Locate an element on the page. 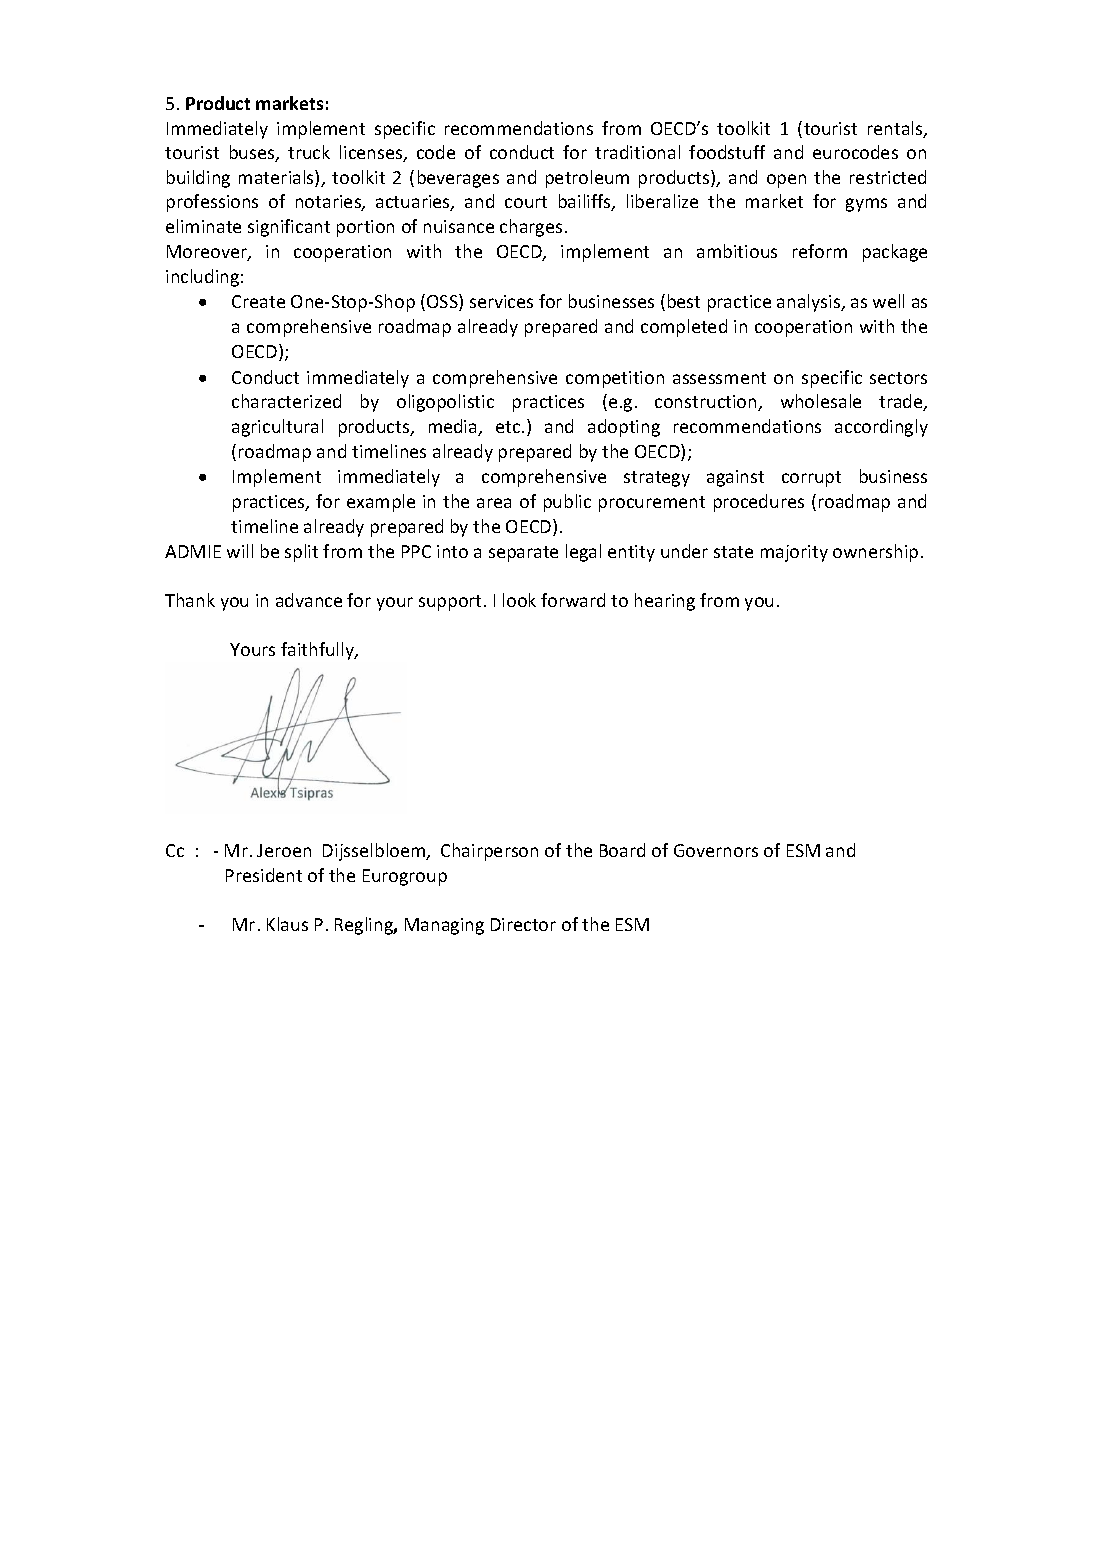 Image resolution: width=1094 pixels, height=1548 pixels. split is located at coordinates (301, 553).
